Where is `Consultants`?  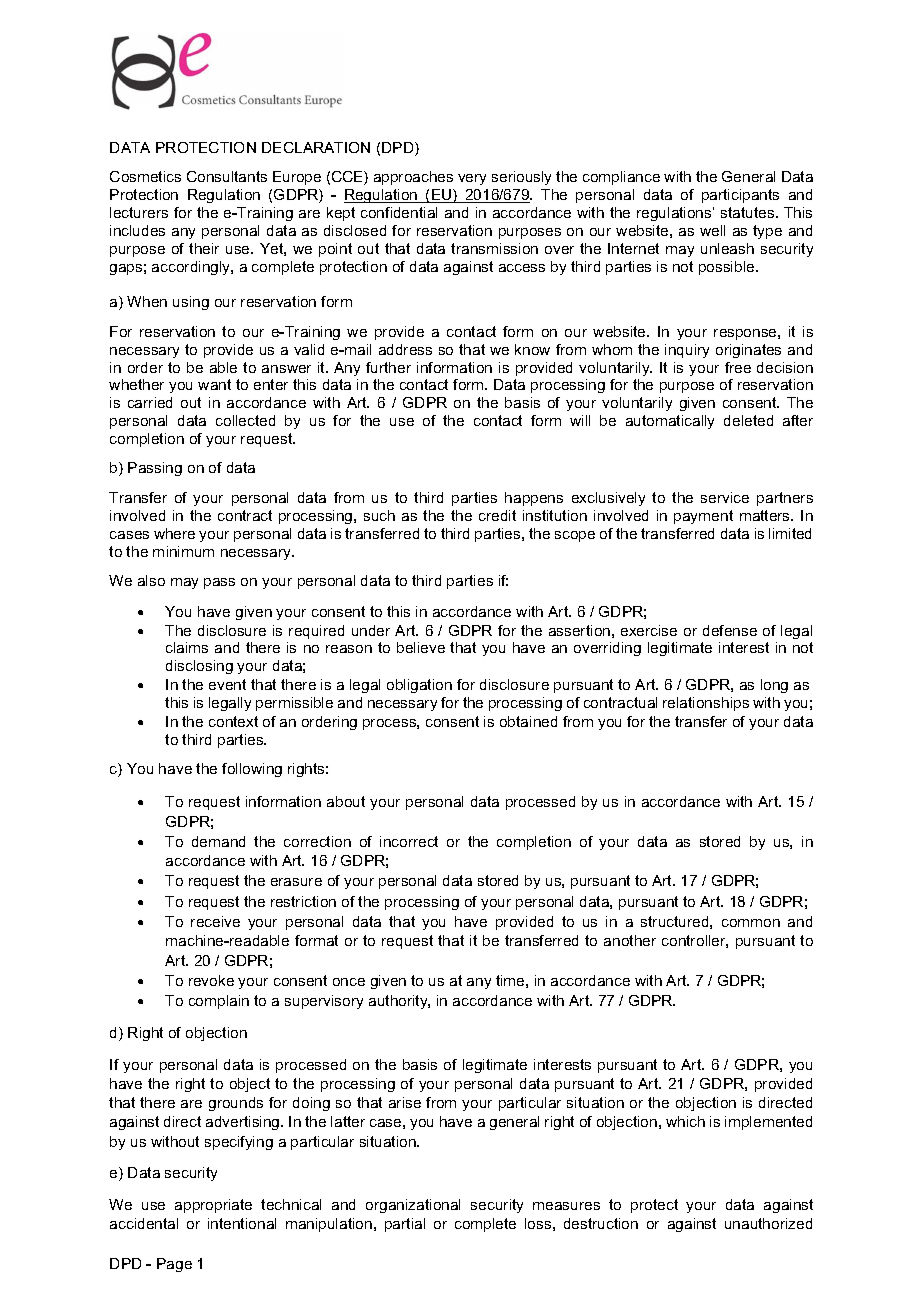 Consultants is located at coordinates (227, 176).
